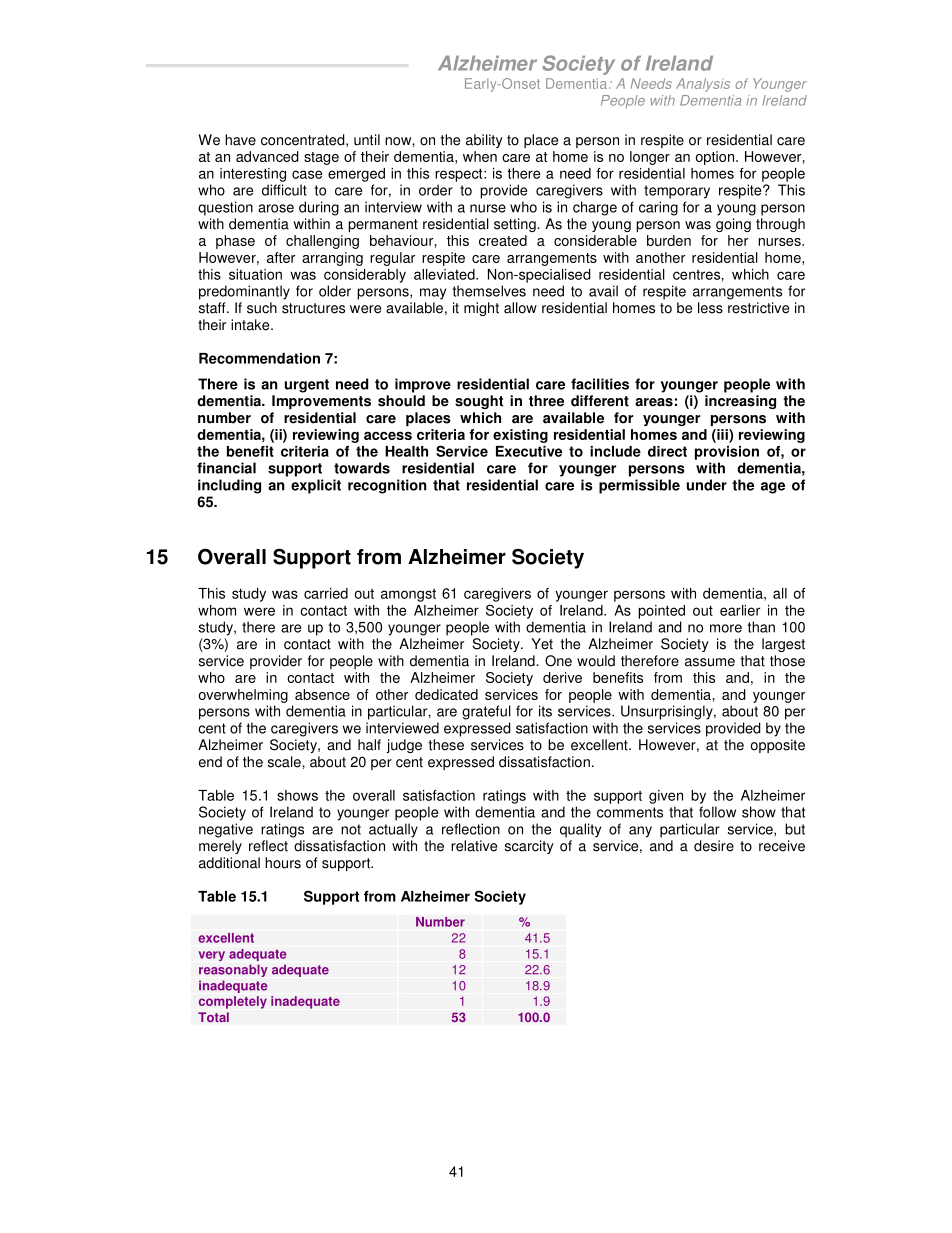  What do you see at coordinates (240, 140) in the page?
I see `have` at bounding box center [240, 140].
